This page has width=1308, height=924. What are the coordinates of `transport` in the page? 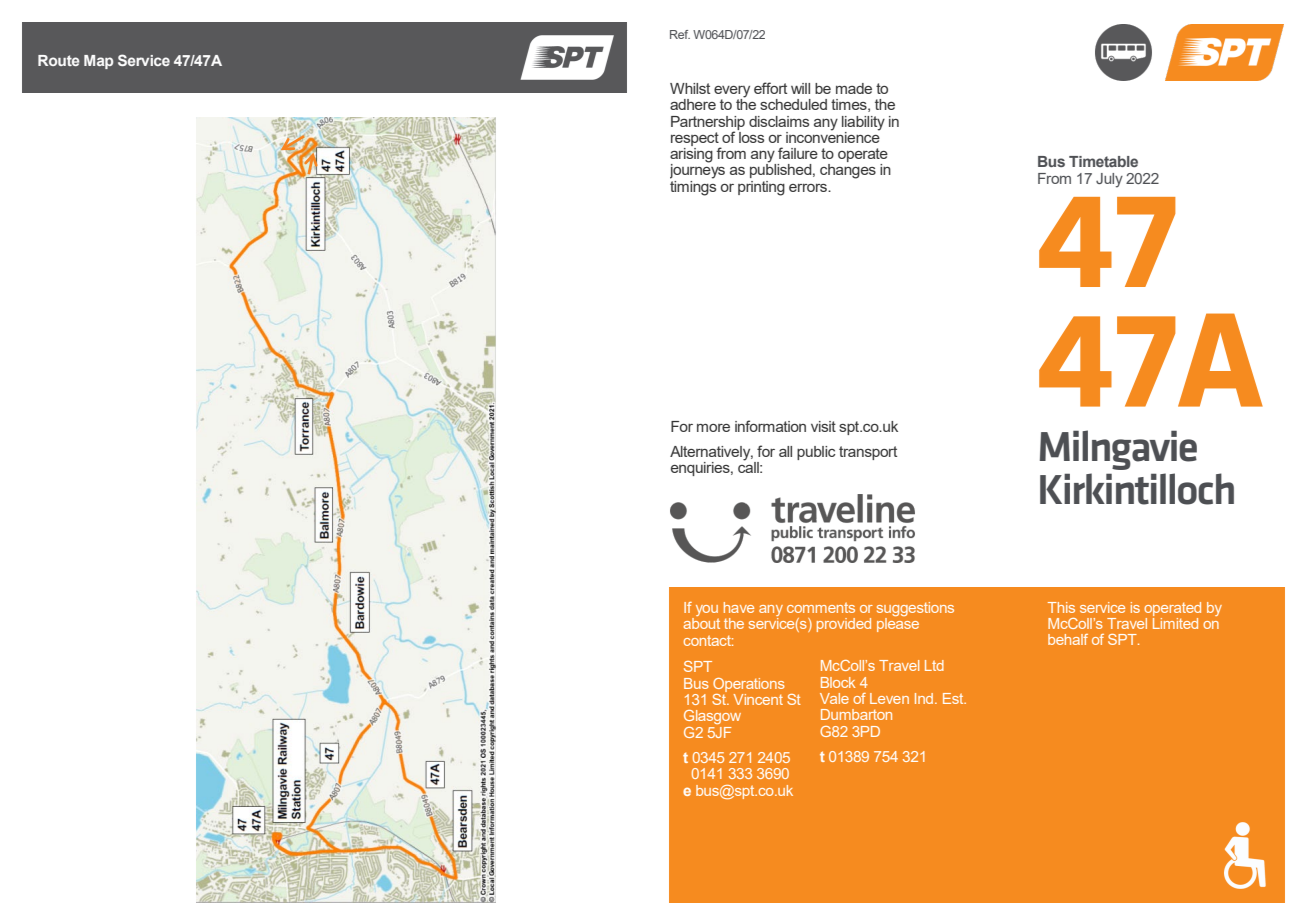 It's located at (868, 453).
